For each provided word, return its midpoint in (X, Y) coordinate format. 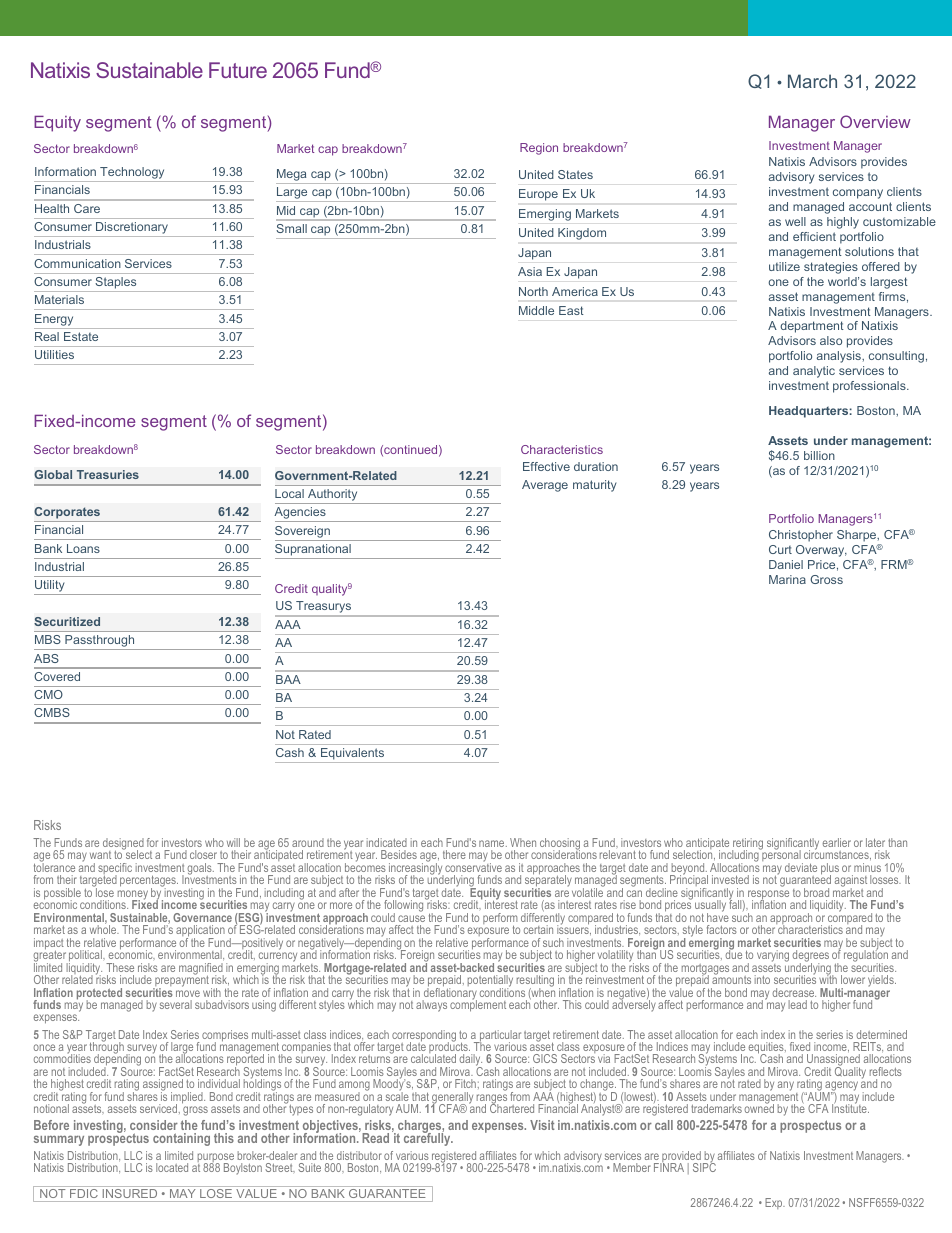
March (812, 81)
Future (238, 70)
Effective (546, 466)
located (172, 1167)
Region (539, 149)
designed (123, 845)
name (493, 843)
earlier (837, 842)
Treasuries (108, 474)
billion (819, 455)
